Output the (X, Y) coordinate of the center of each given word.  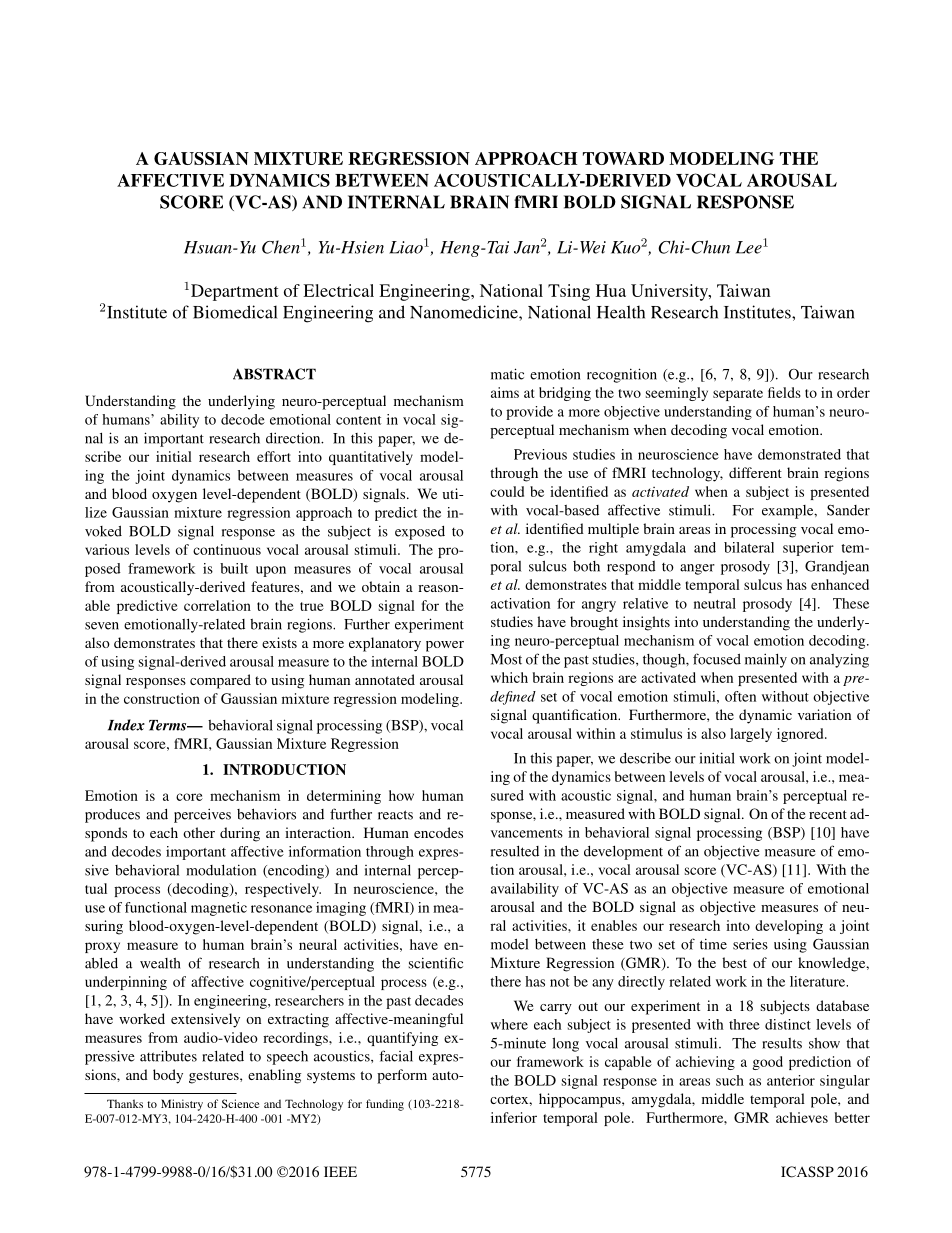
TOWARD (623, 158)
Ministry (182, 1105)
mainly (766, 660)
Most (506, 659)
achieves (802, 1117)
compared (220, 681)
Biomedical (235, 312)
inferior (514, 1117)
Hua (611, 290)
